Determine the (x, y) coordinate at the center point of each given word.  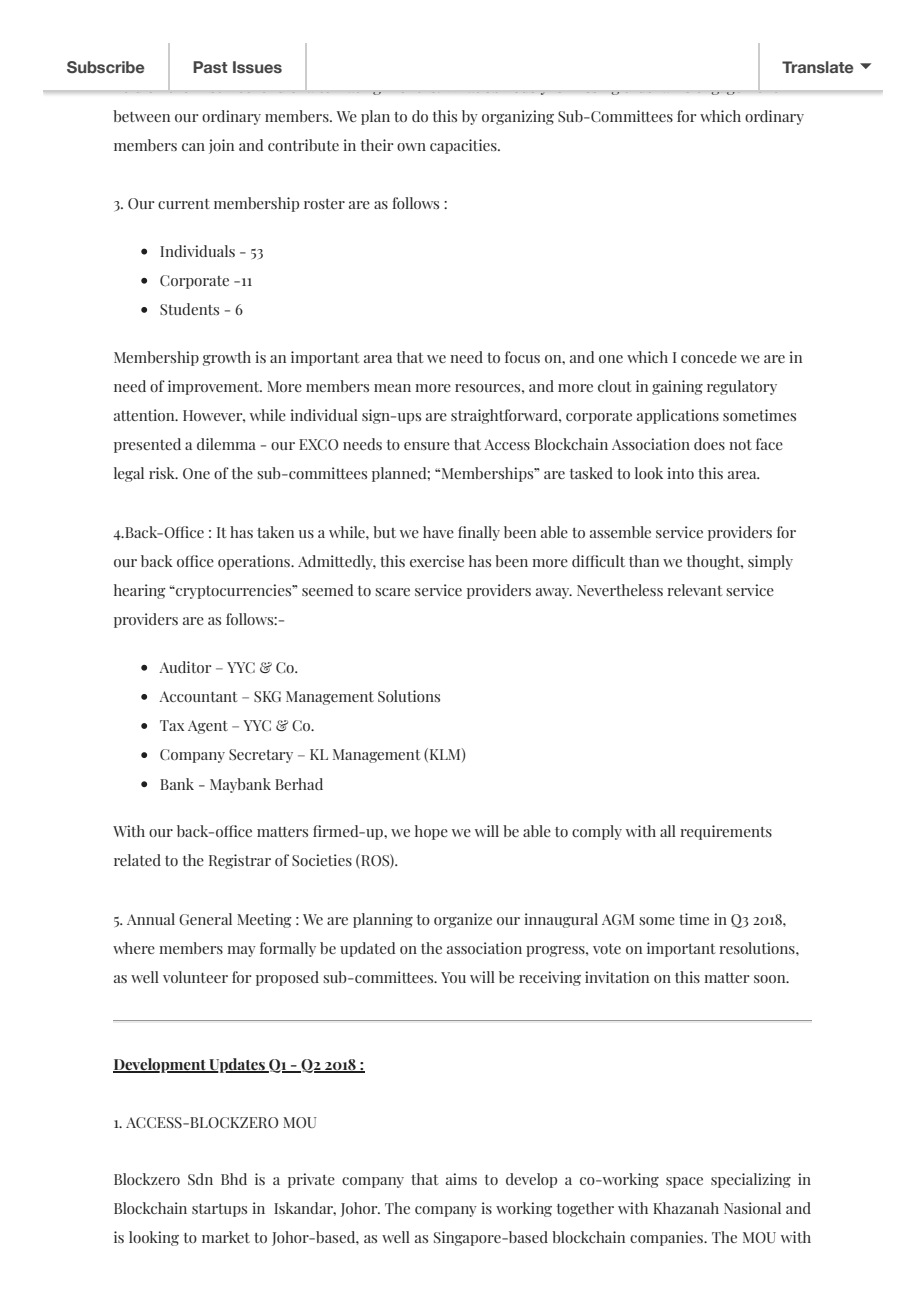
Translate (818, 67)
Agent (208, 727)
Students (189, 309)
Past (210, 67)
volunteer (195, 977)
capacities (464, 146)
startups (219, 1210)
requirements (726, 832)
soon (771, 979)
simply (770, 562)
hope (431, 832)
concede (709, 357)
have (438, 532)
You (453, 977)
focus (522, 357)
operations (255, 562)
